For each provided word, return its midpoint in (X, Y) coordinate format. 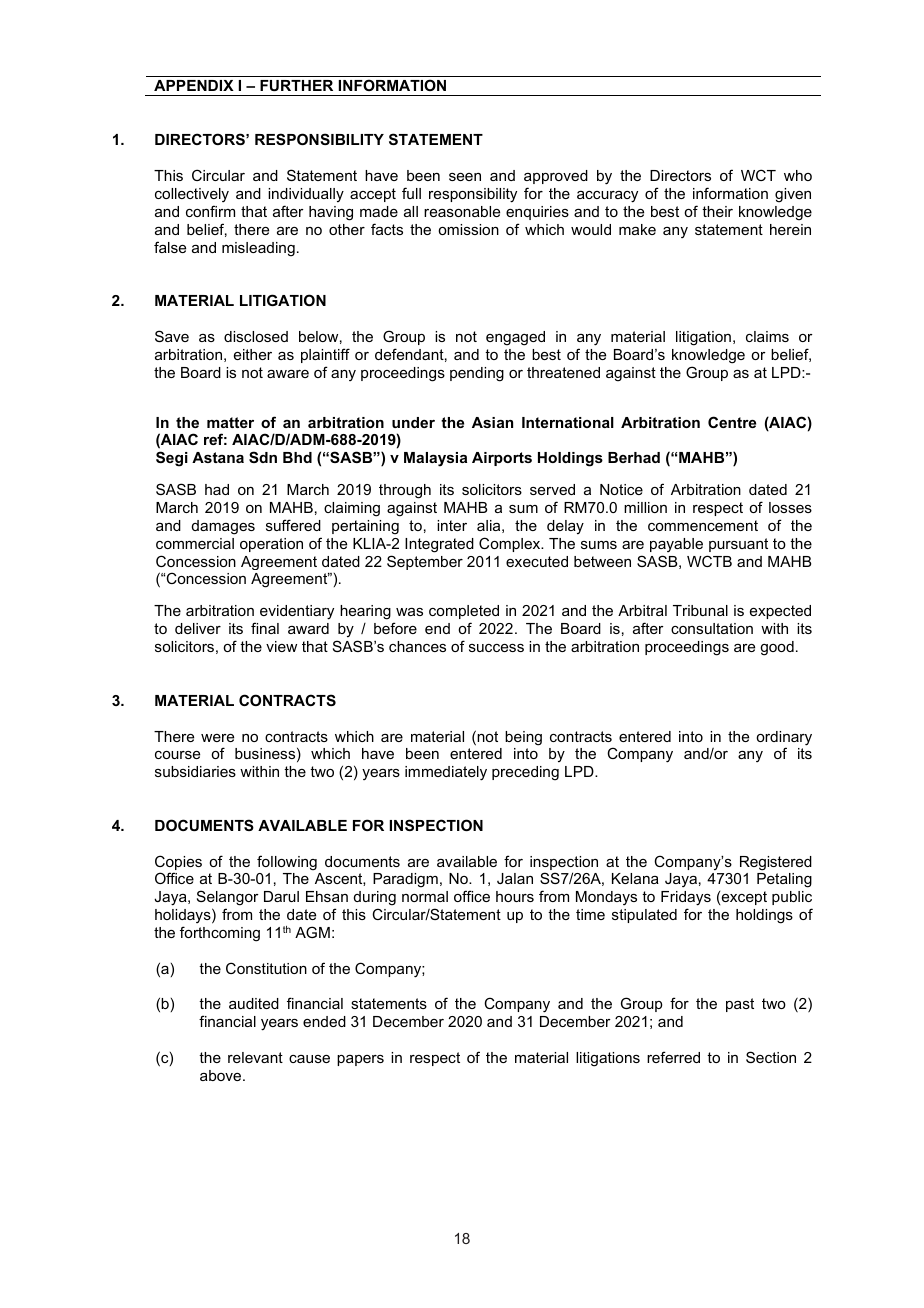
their (717, 211)
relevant (255, 1057)
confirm (210, 211)
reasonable (462, 211)
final (265, 628)
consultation (712, 628)
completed (464, 612)
